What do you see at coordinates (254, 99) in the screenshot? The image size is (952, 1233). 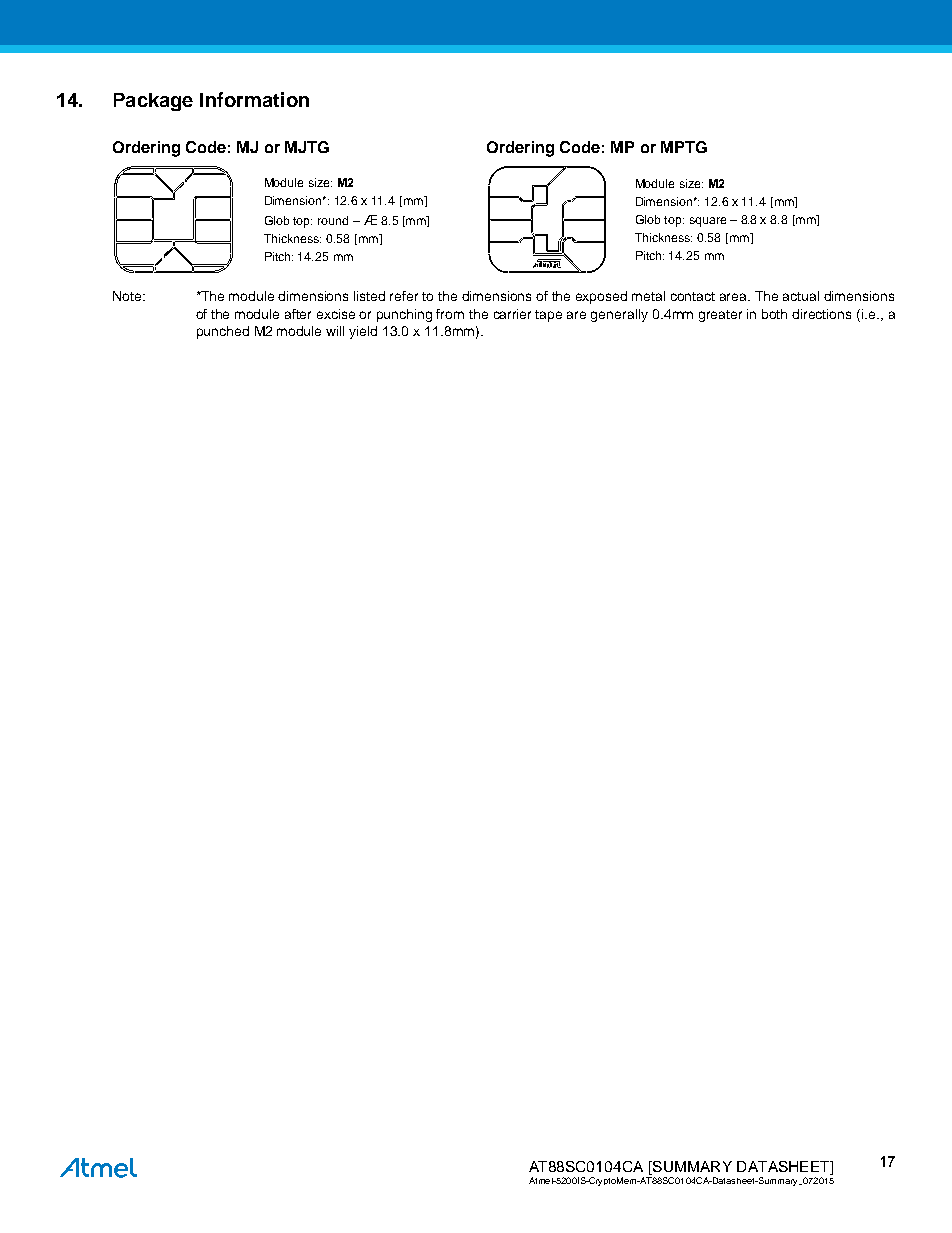 I see `Information` at bounding box center [254, 99].
